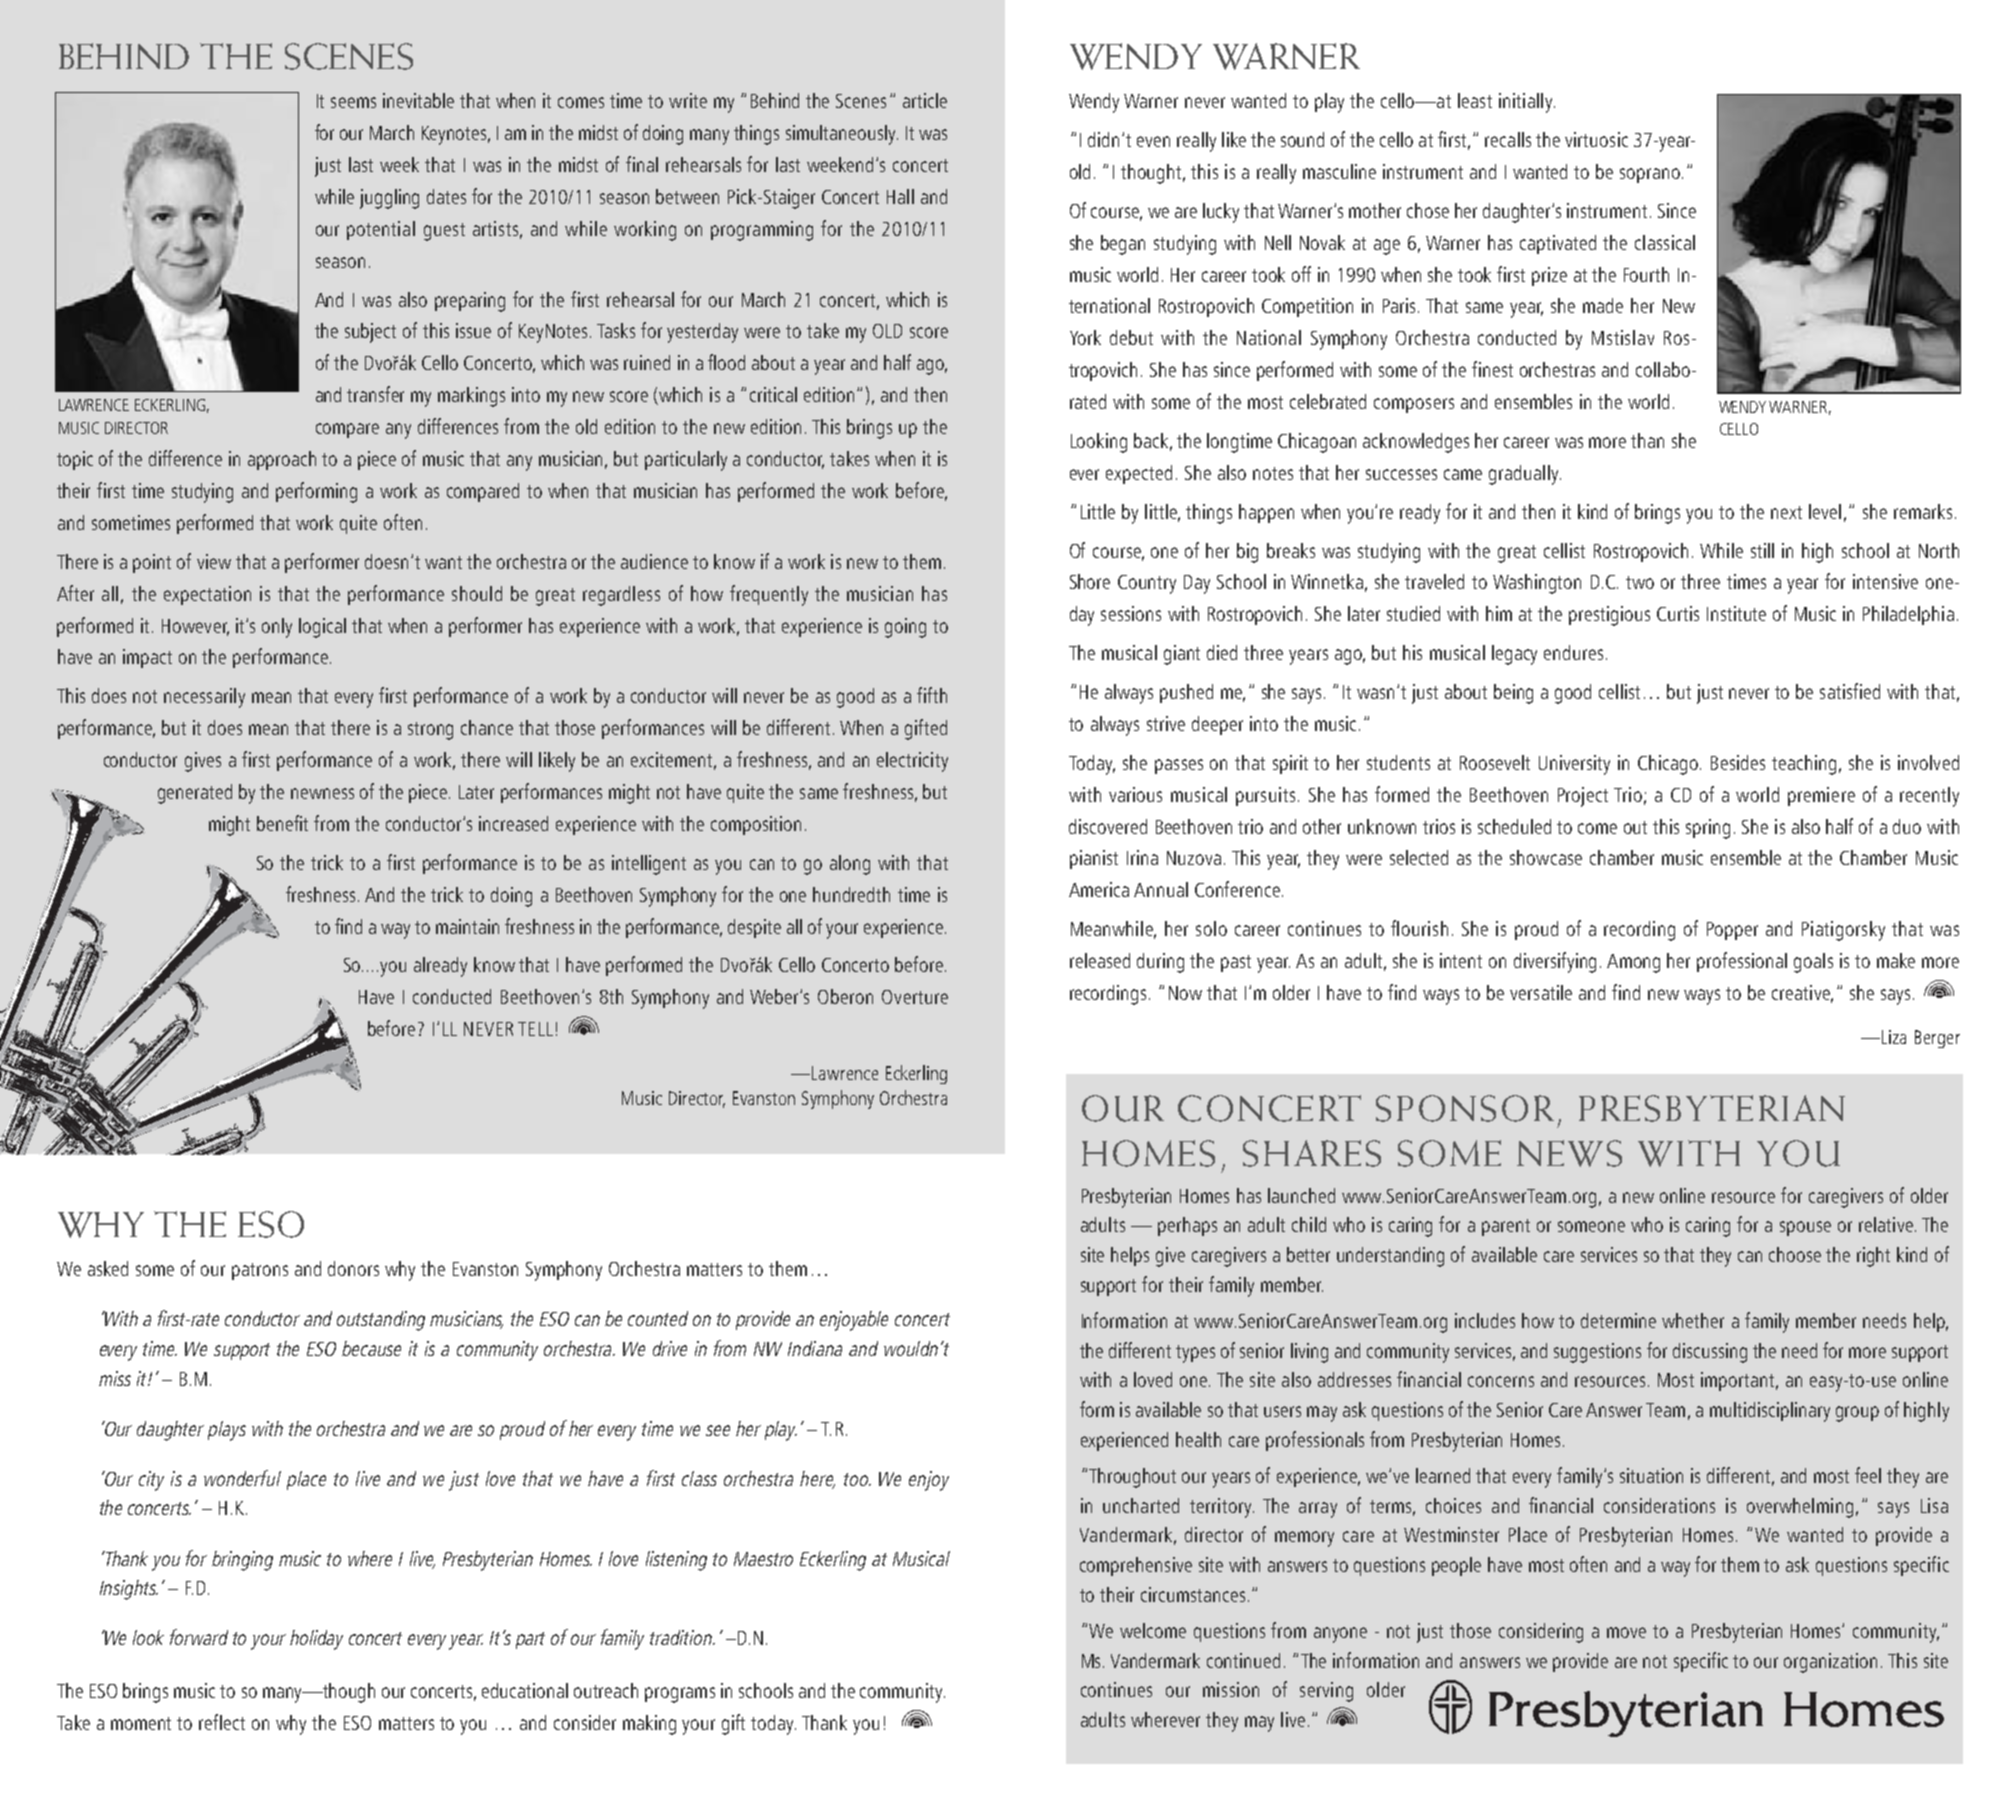 The width and height of the document is (2010, 1805). What do you see at coordinates (467, 926) in the document?
I see `maintain` at bounding box center [467, 926].
